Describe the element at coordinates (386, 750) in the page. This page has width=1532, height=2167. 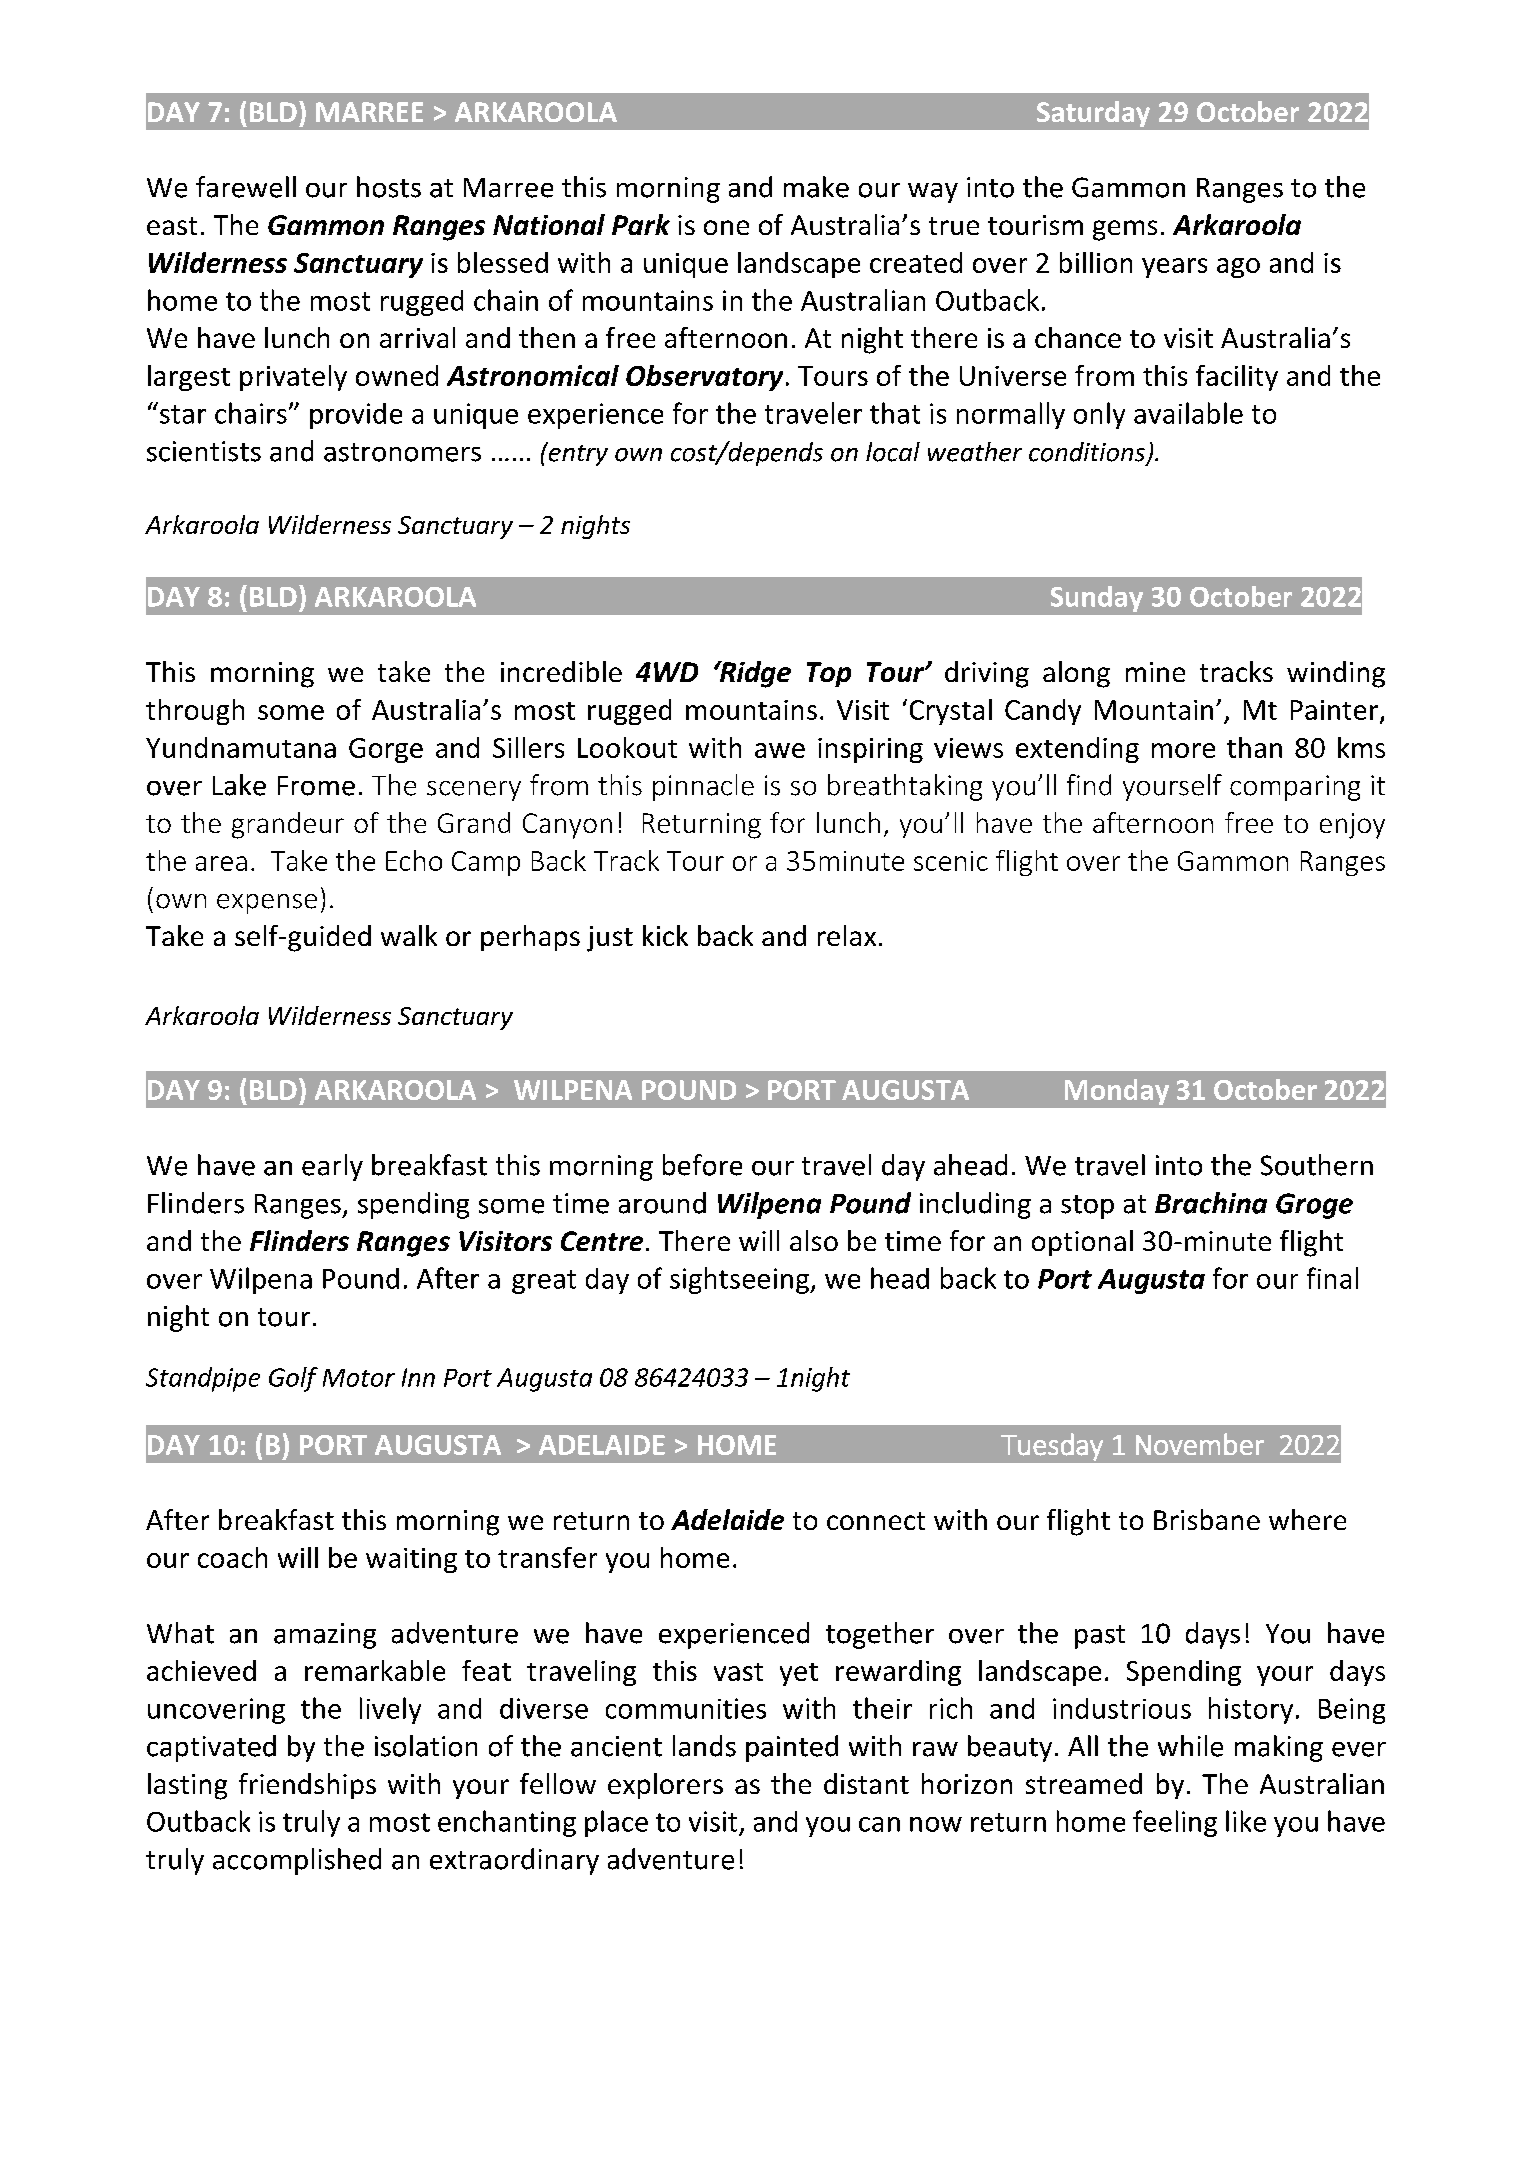
I see `Gorge` at that location.
